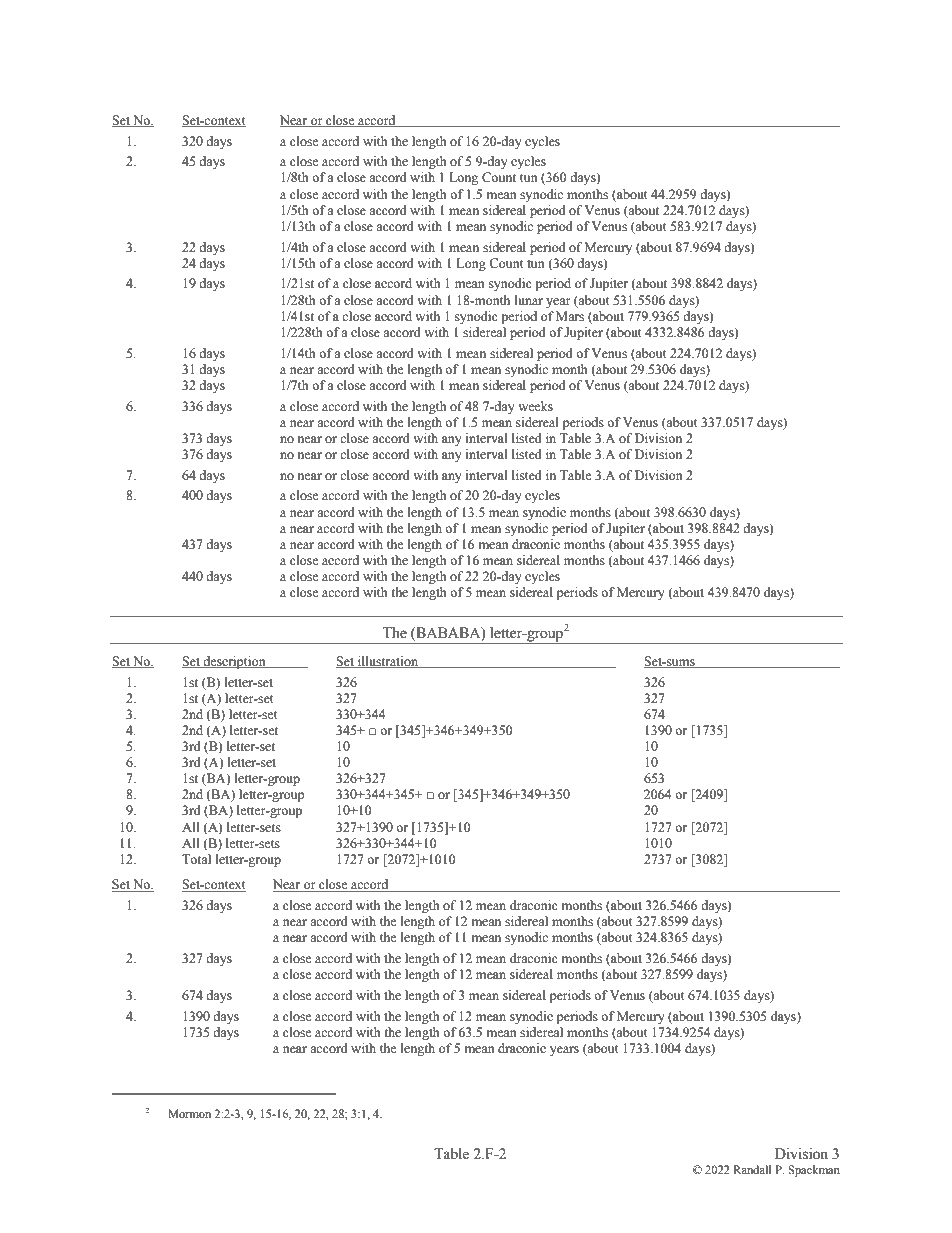  I want to click on Randall, so click(752, 1169).
